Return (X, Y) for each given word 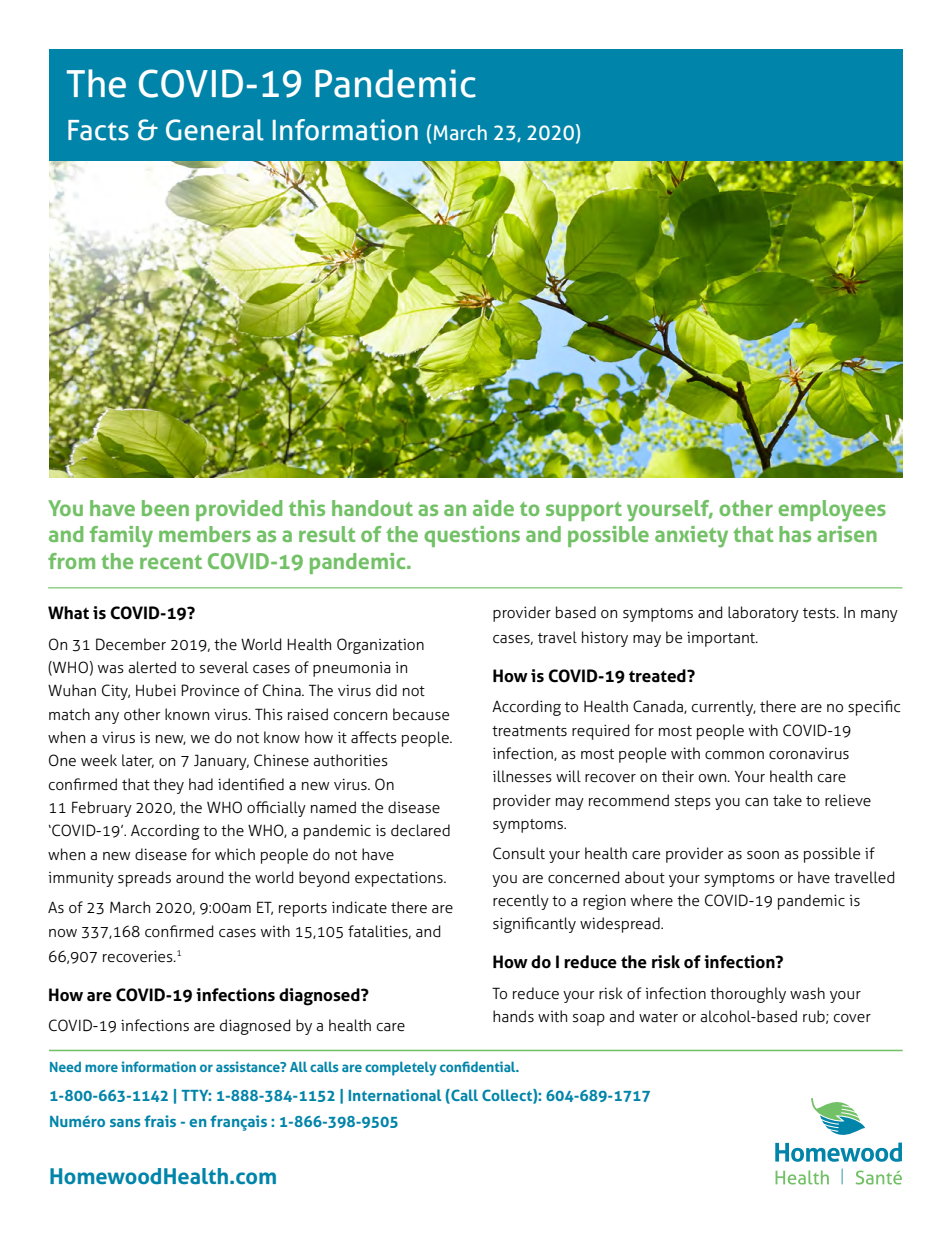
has (795, 534)
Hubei (156, 690)
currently (724, 708)
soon (763, 855)
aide (493, 508)
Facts (98, 130)
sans (125, 1123)
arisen (847, 534)
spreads (144, 879)
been (165, 508)
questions (472, 536)
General (215, 130)
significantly (534, 925)
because (421, 714)
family (121, 537)
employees (832, 511)
